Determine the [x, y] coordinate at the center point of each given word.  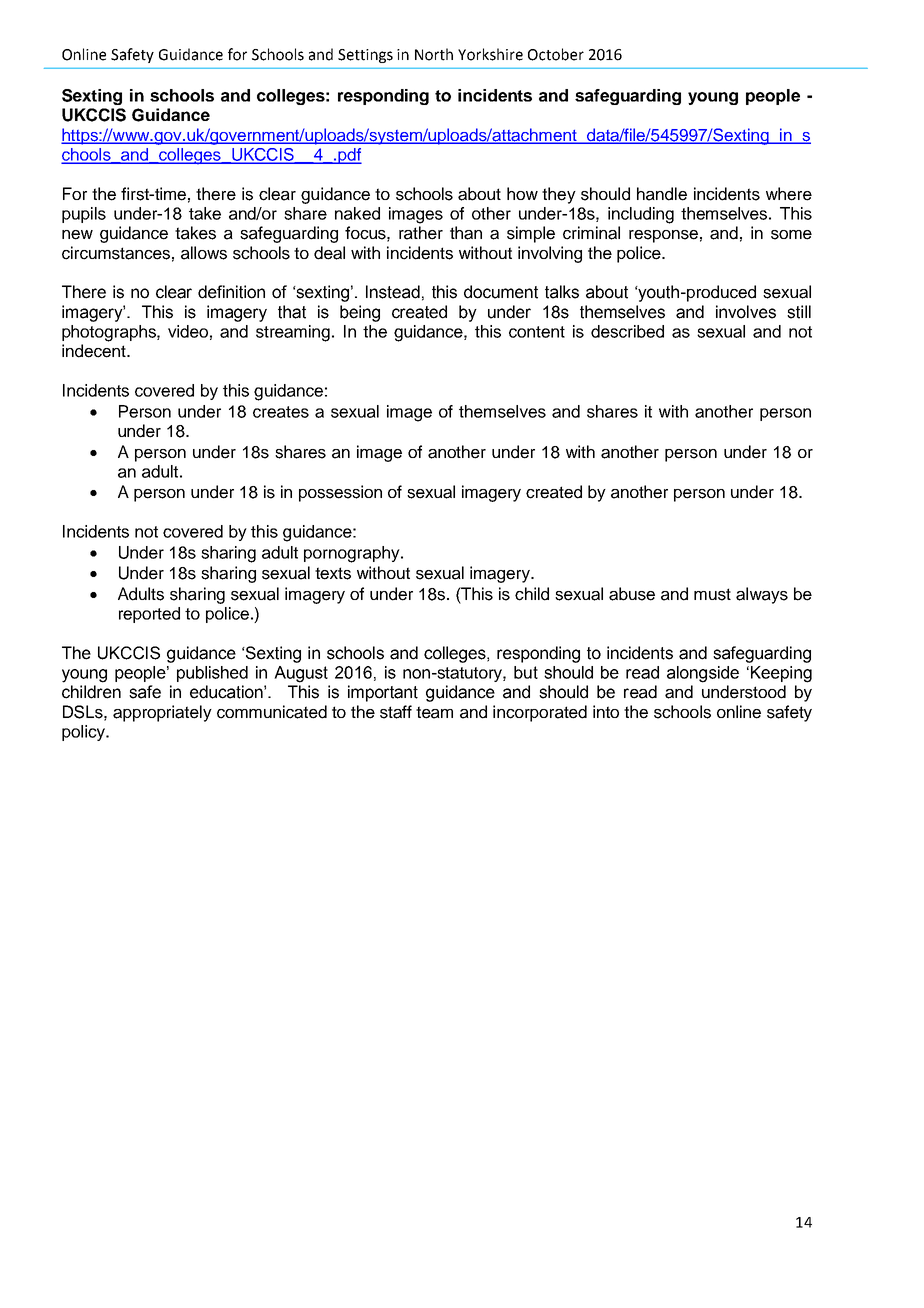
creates [281, 412]
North [434, 54]
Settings [365, 56]
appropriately [162, 713]
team [434, 712]
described [627, 331]
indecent [95, 351]
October [556, 54]
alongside [703, 674]
